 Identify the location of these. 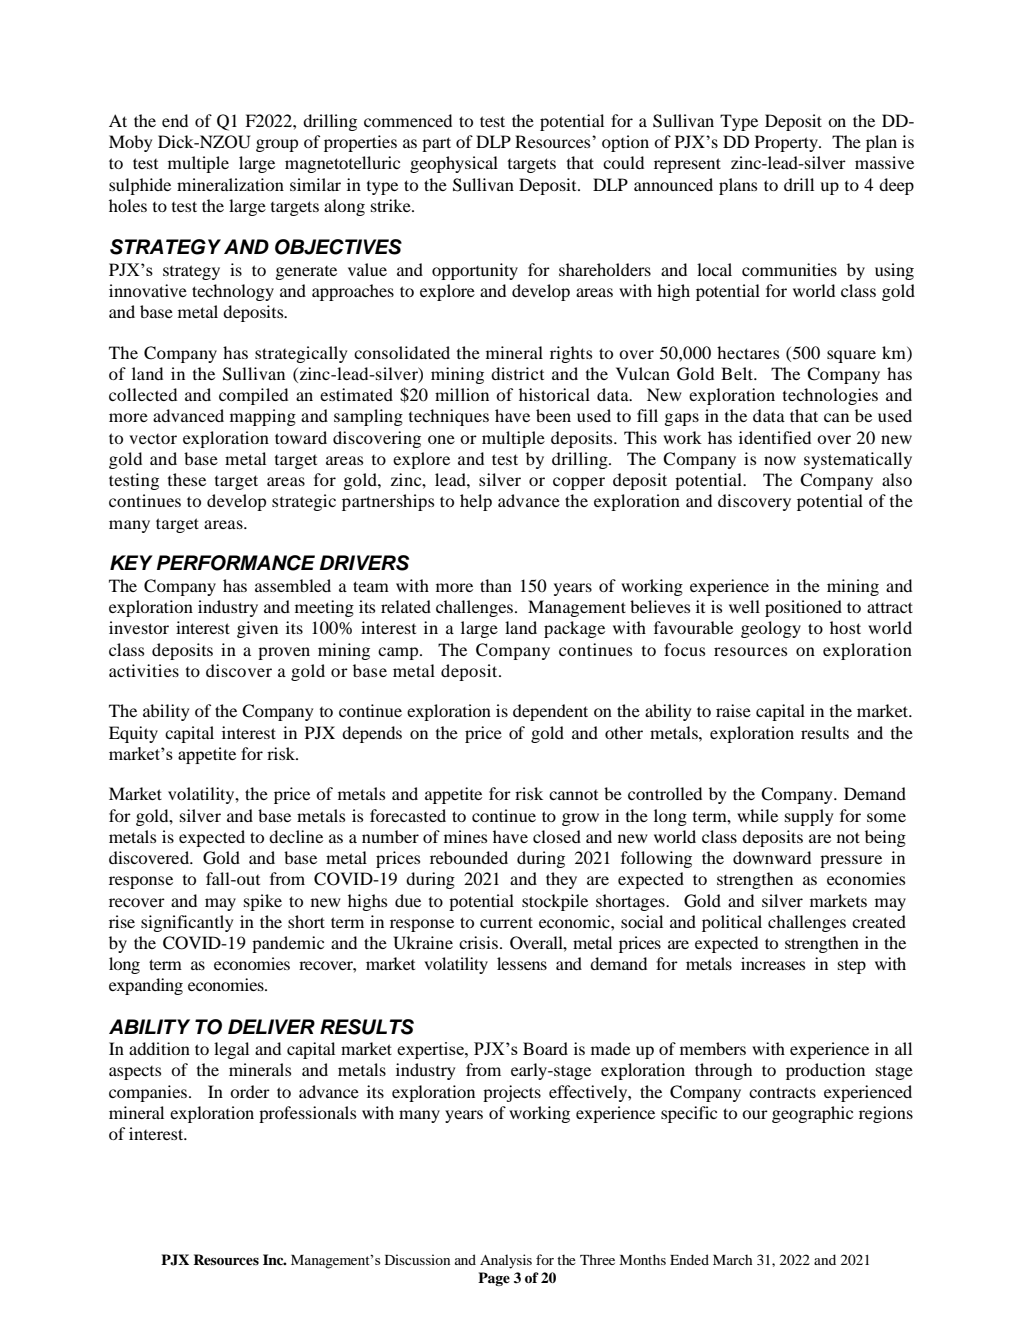
(187, 479).
